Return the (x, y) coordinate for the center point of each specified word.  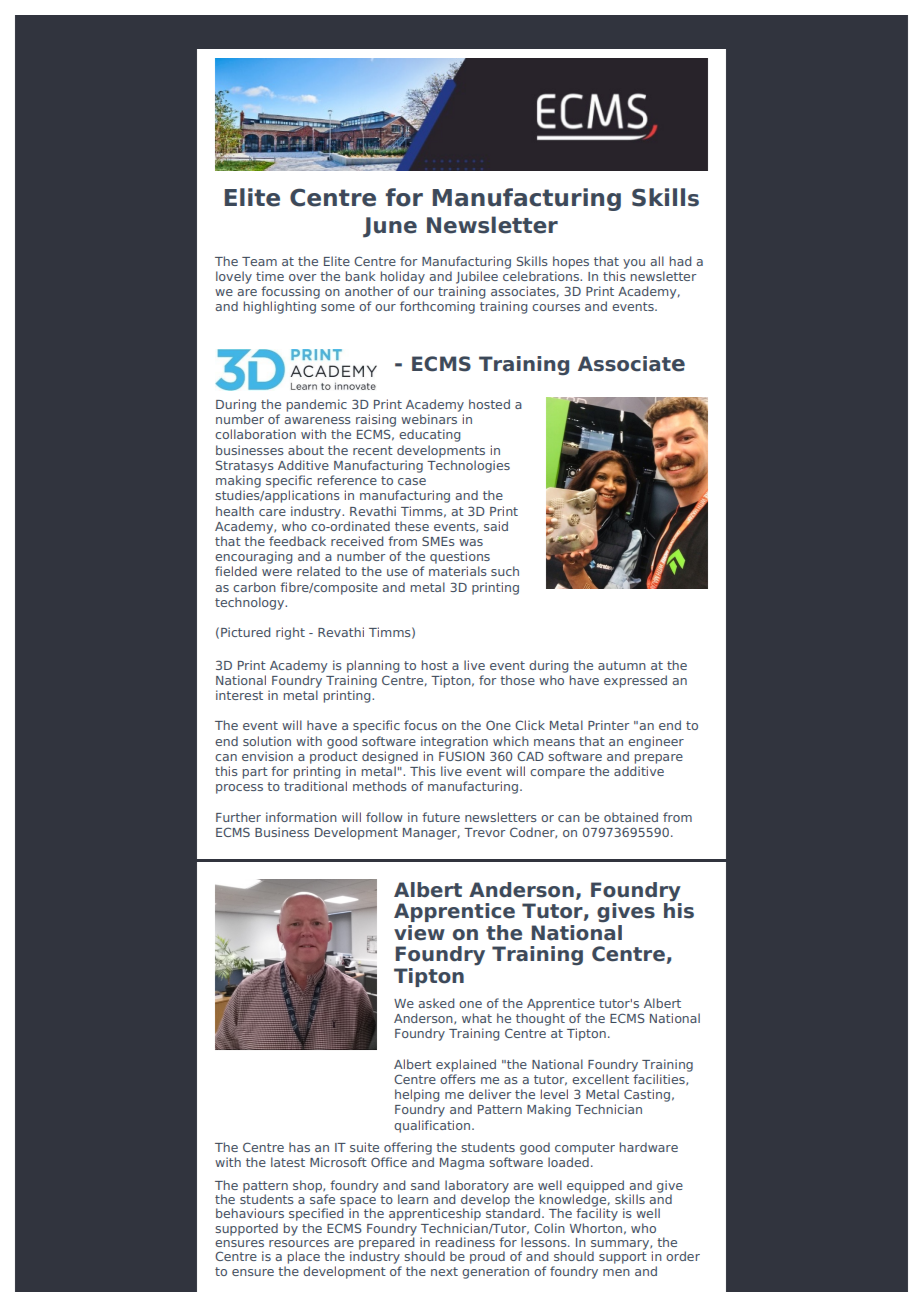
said (496, 526)
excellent (600, 1079)
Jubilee (477, 277)
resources (299, 1243)
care (272, 512)
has (299, 1147)
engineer (656, 742)
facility (597, 1213)
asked (436, 1003)
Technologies (468, 466)
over (302, 277)
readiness (465, 1242)
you (634, 264)
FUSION (461, 756)
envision (267, 756)
